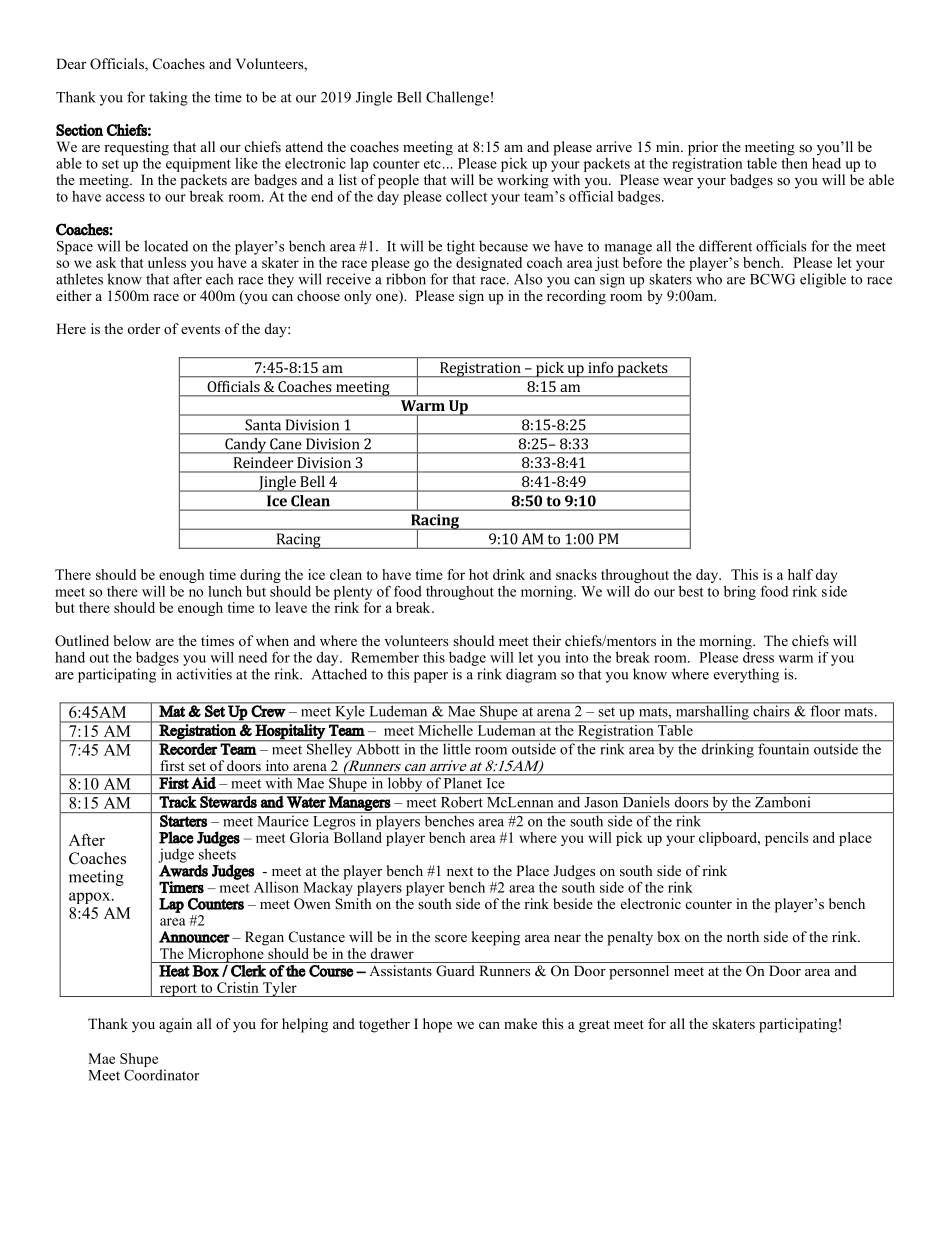 This page has height=1233, width=952. I want to click on who, so click(709, 279).
